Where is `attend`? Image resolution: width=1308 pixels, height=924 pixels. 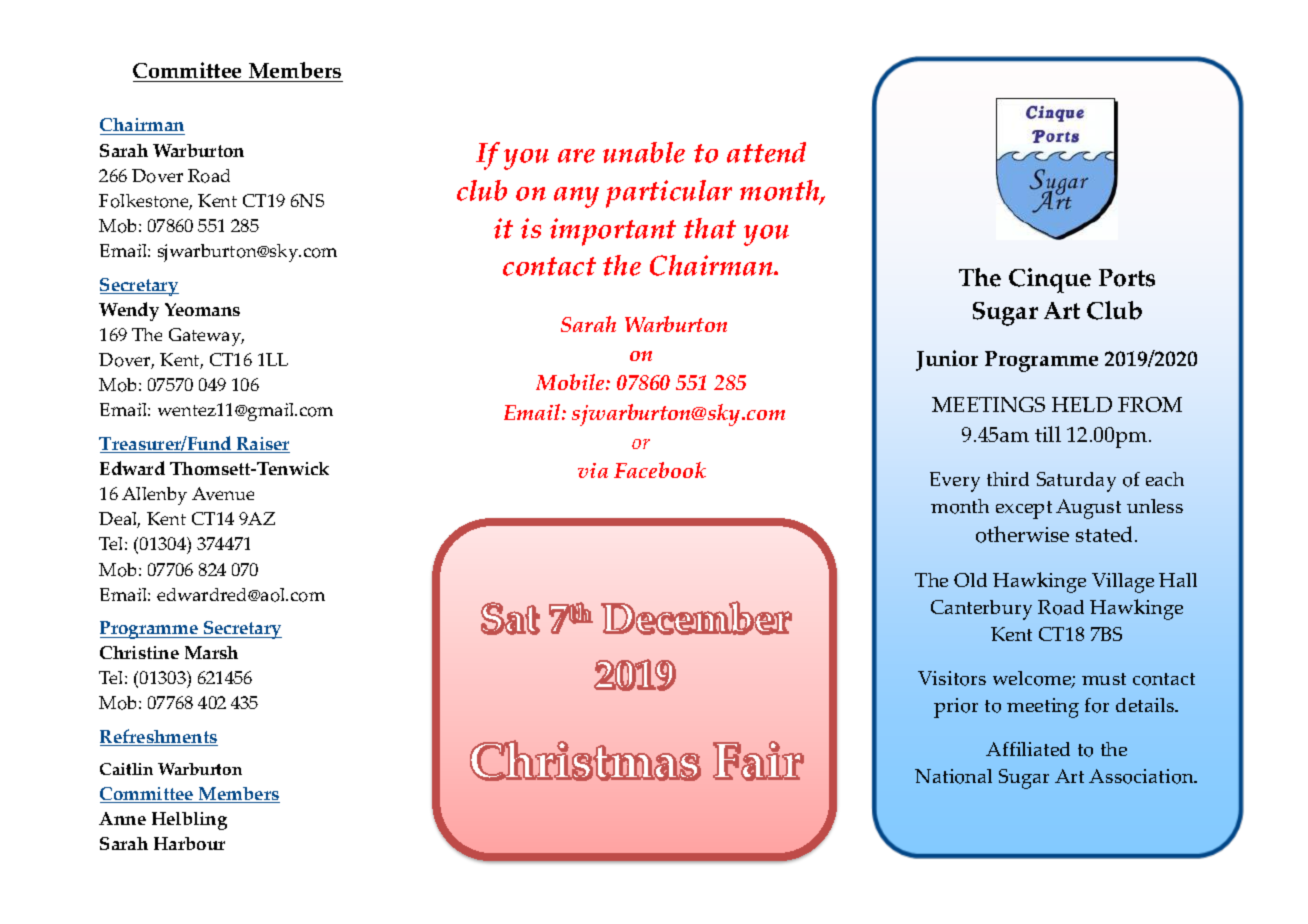 attend is located at coordinates (766, 152).
